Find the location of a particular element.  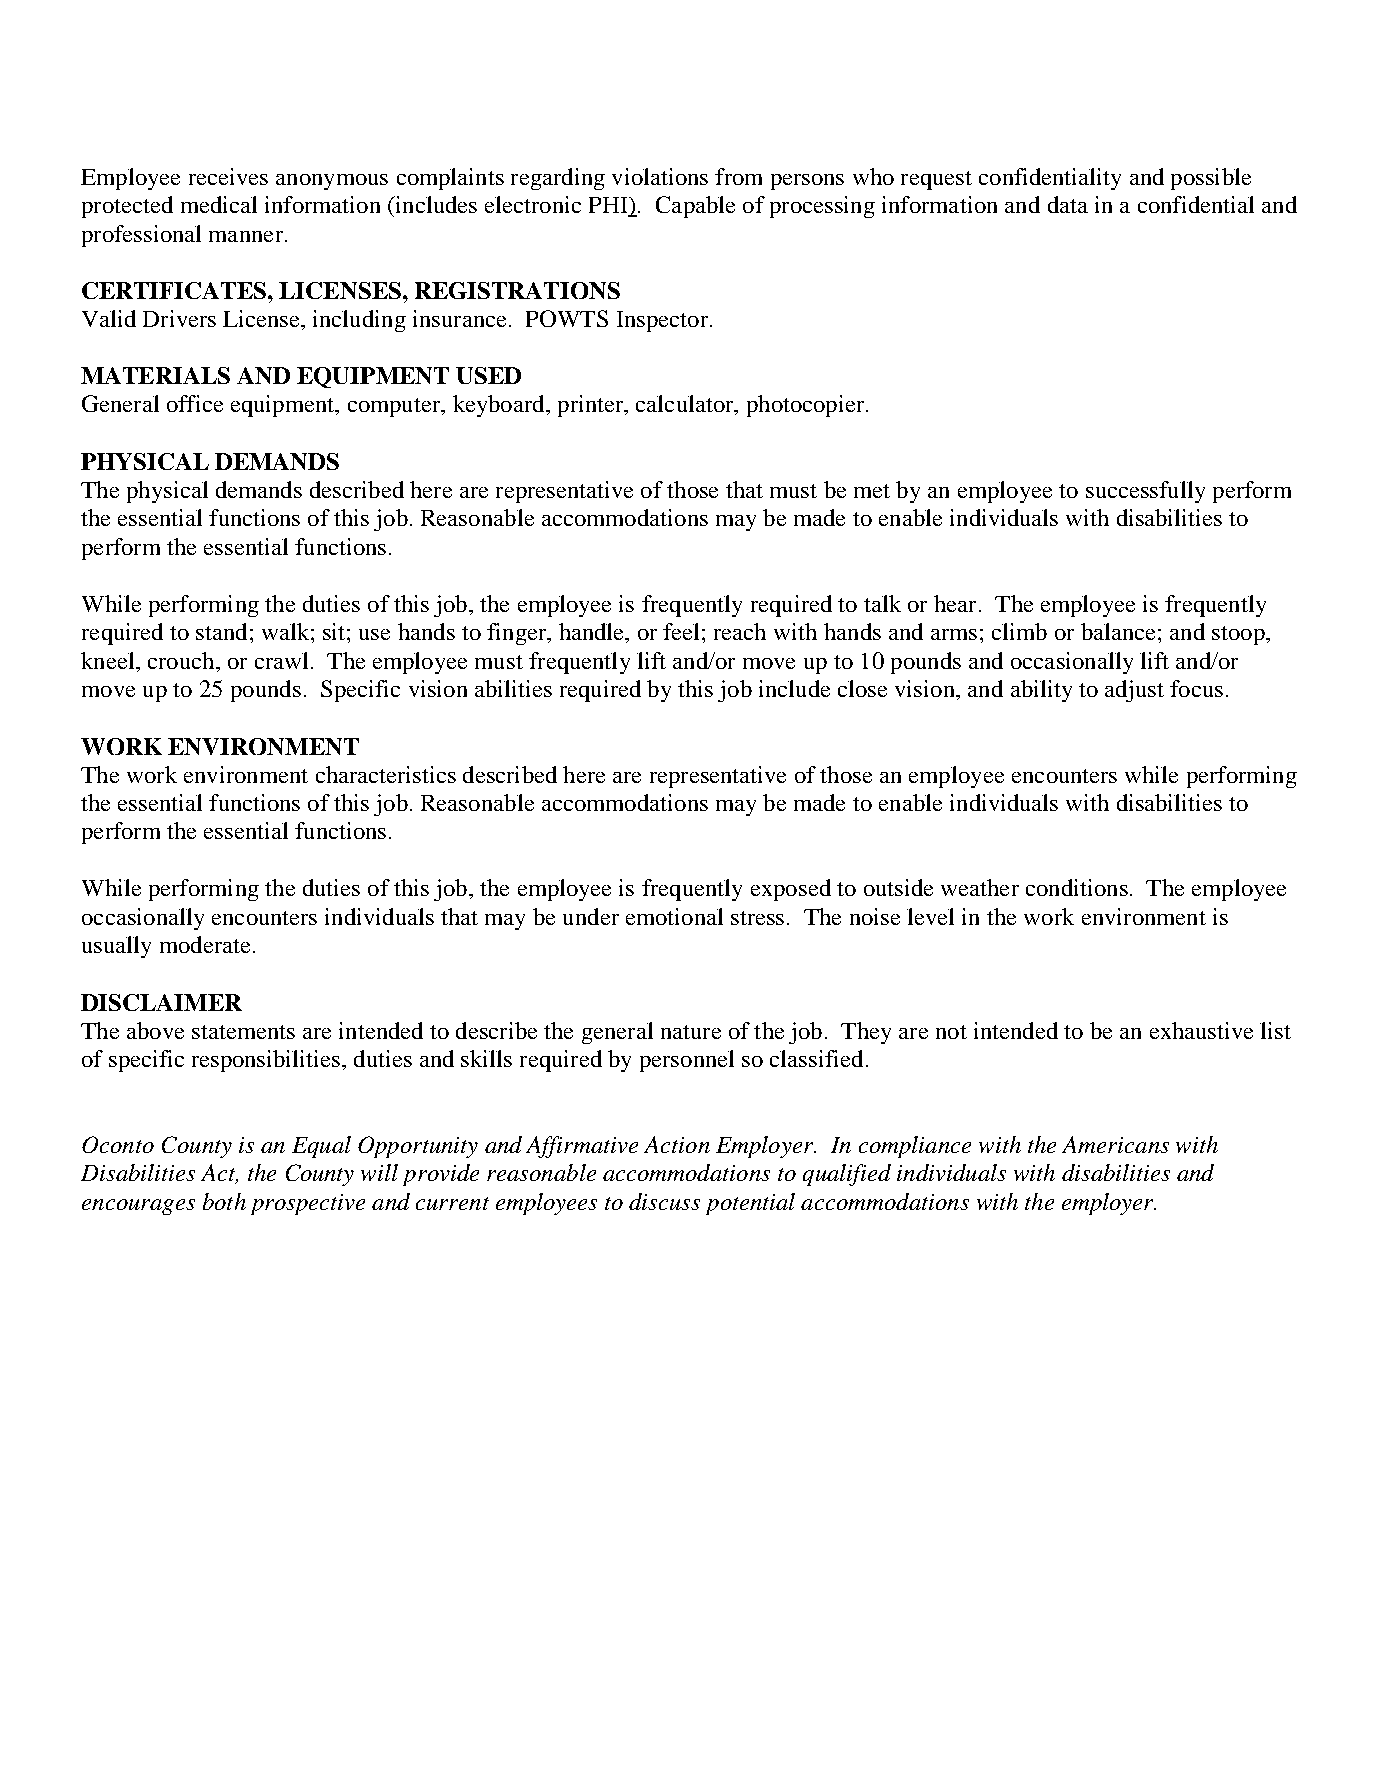

reach is located at coordinates (740, 631).
